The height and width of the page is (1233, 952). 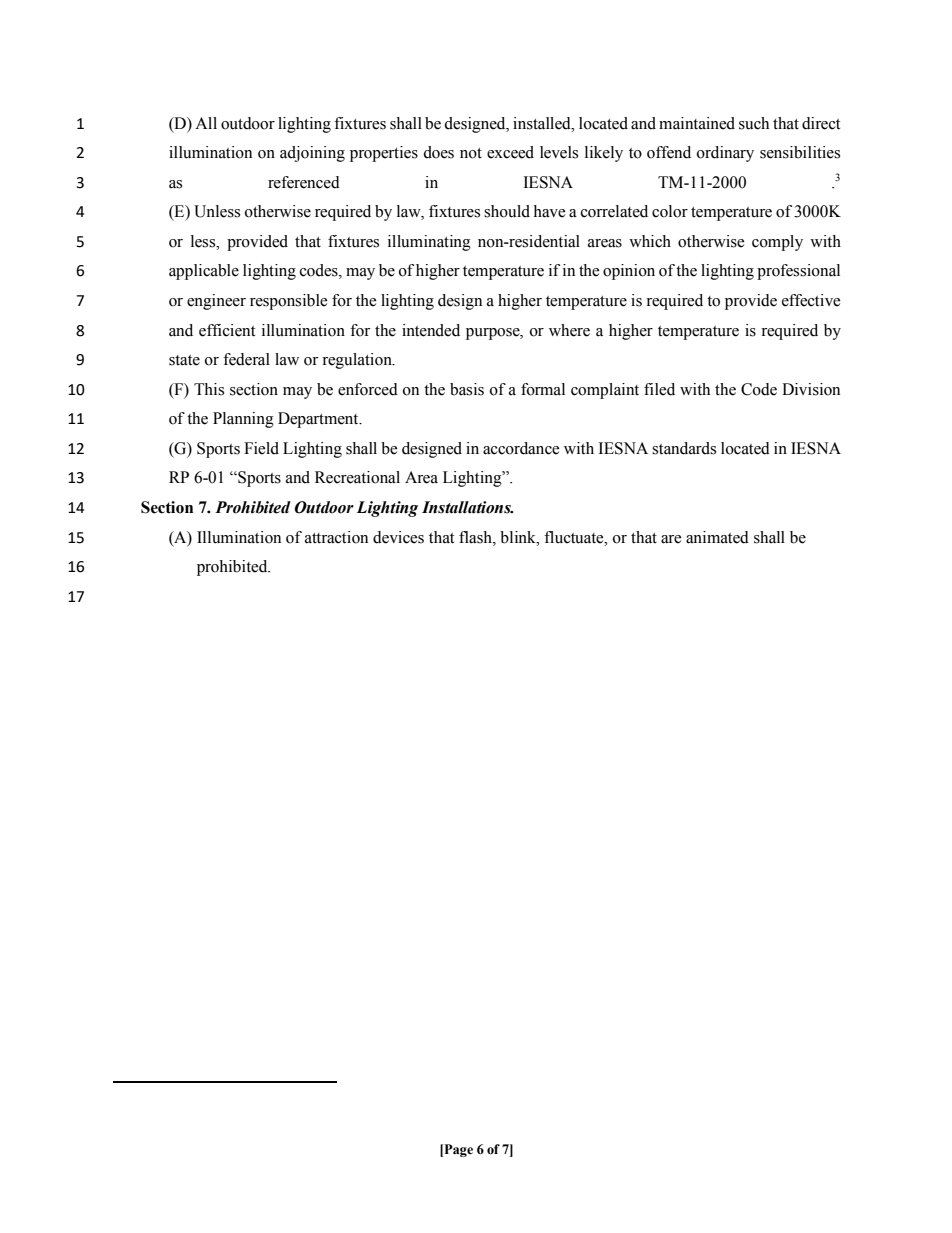 I want to click on exceed, so click(x=510, y=152).
